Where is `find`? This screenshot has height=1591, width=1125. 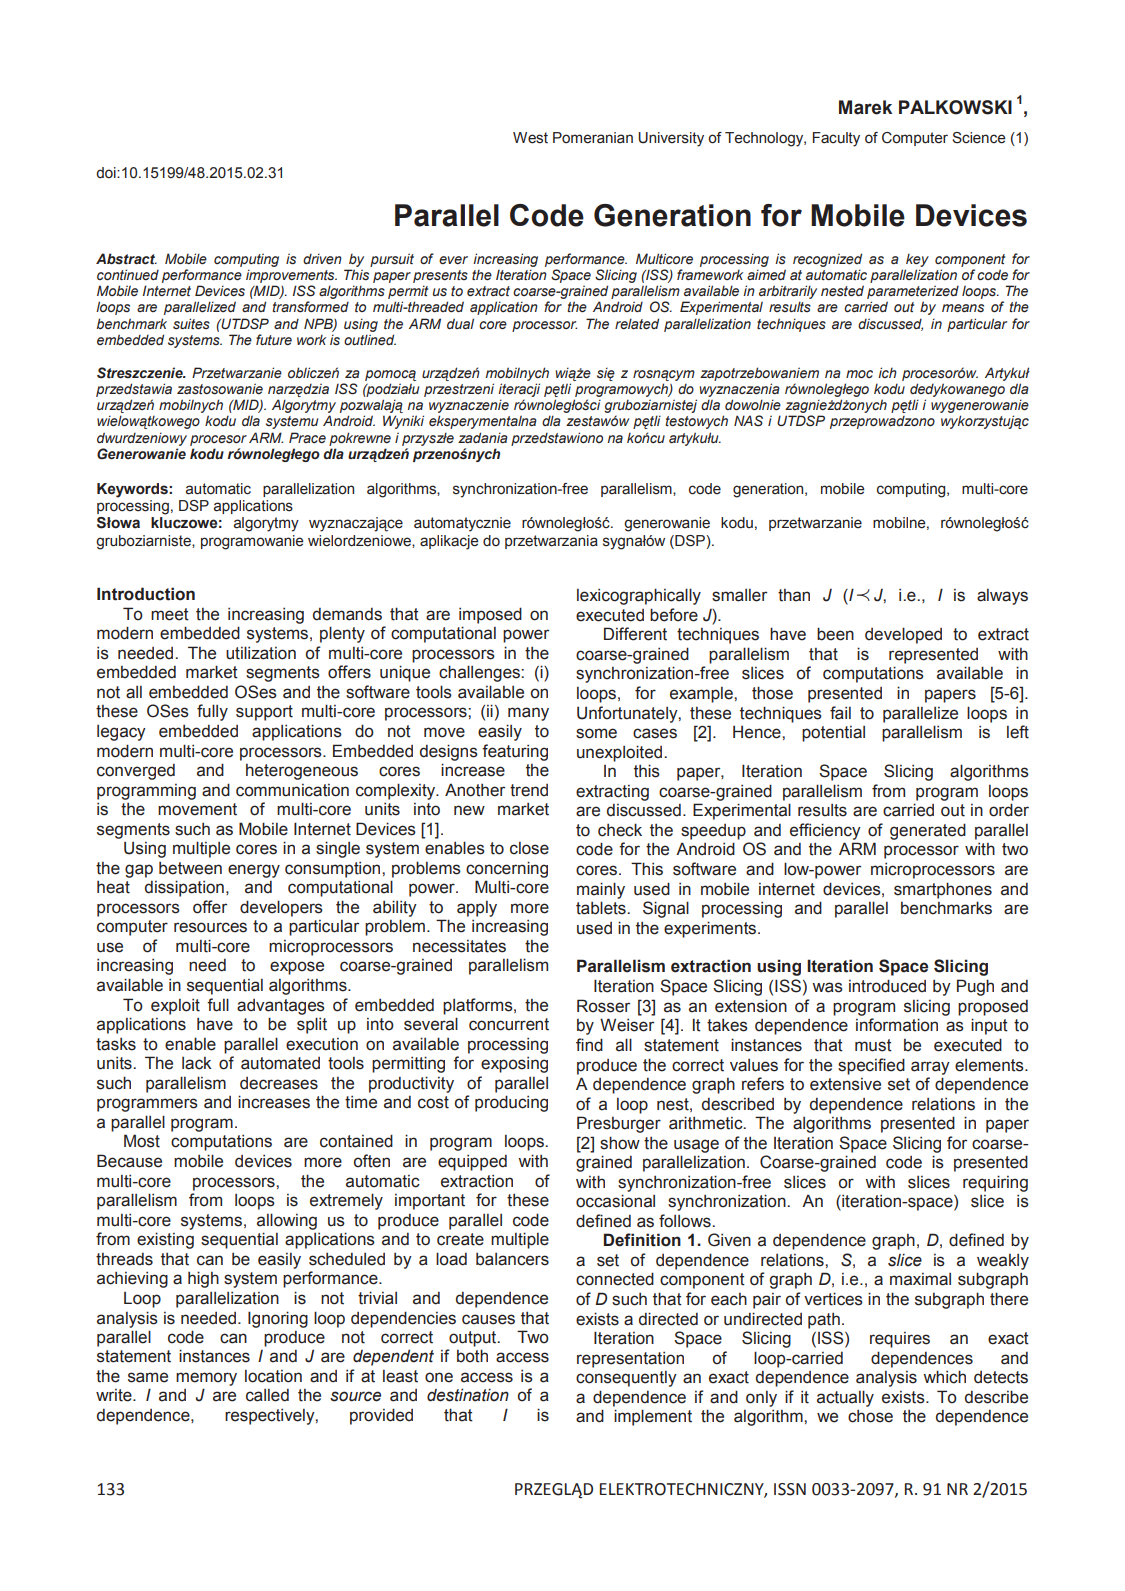 find is located at coordinates (589, 1045).
